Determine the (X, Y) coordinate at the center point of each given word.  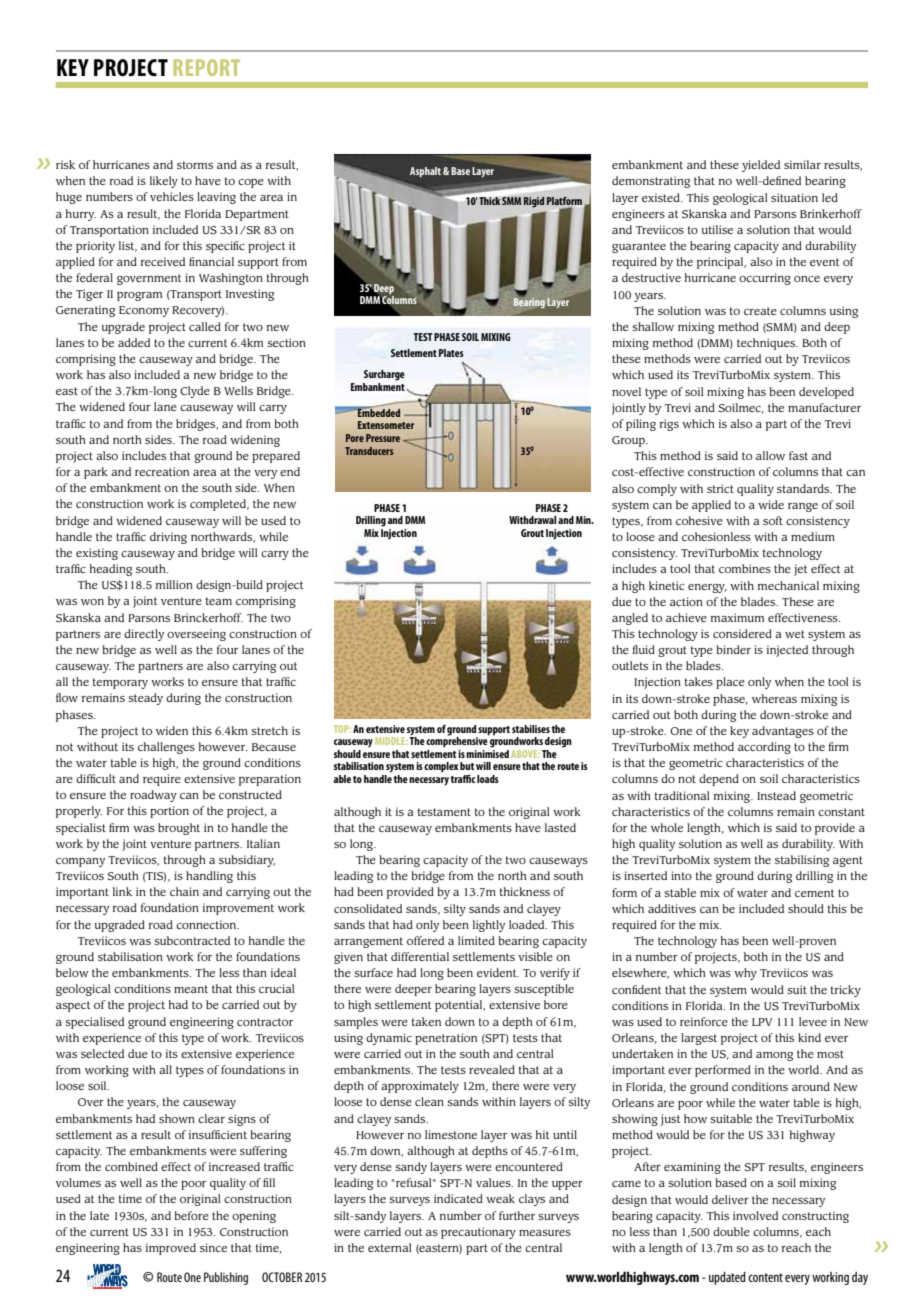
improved (171, 1249)
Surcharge (384, 375)
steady (145, 699)
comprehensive (457, 741)
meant (191, 989)
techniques (767, 344)
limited (476, 940)
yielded (761, 166)
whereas (774, 698)
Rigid (534, 202)
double (731, 1231)
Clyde (195, 392)
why (745, 974)
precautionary (478, 1233)
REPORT (207, 67)
